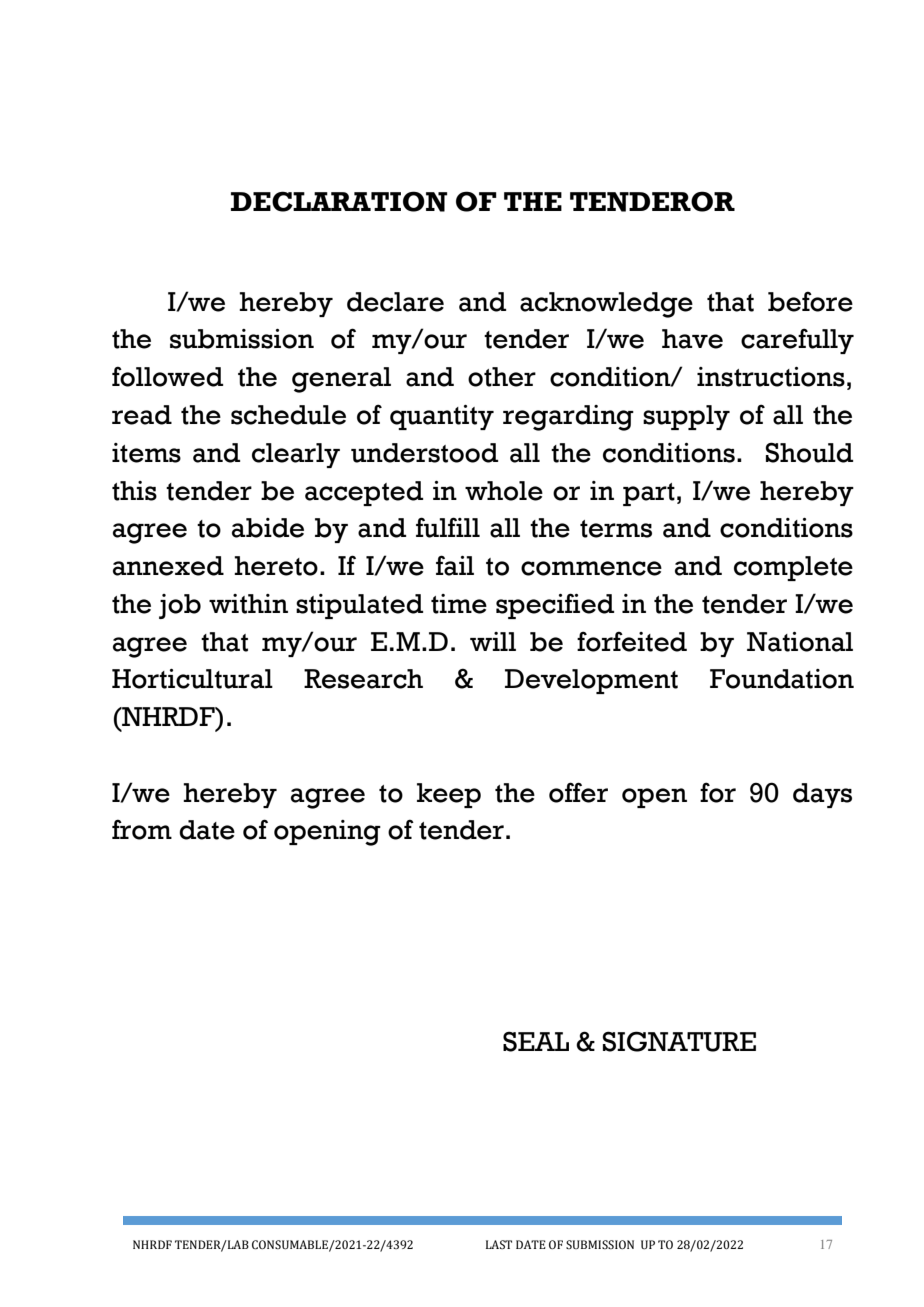  I want to click on LAST, so click(499, 1244).
